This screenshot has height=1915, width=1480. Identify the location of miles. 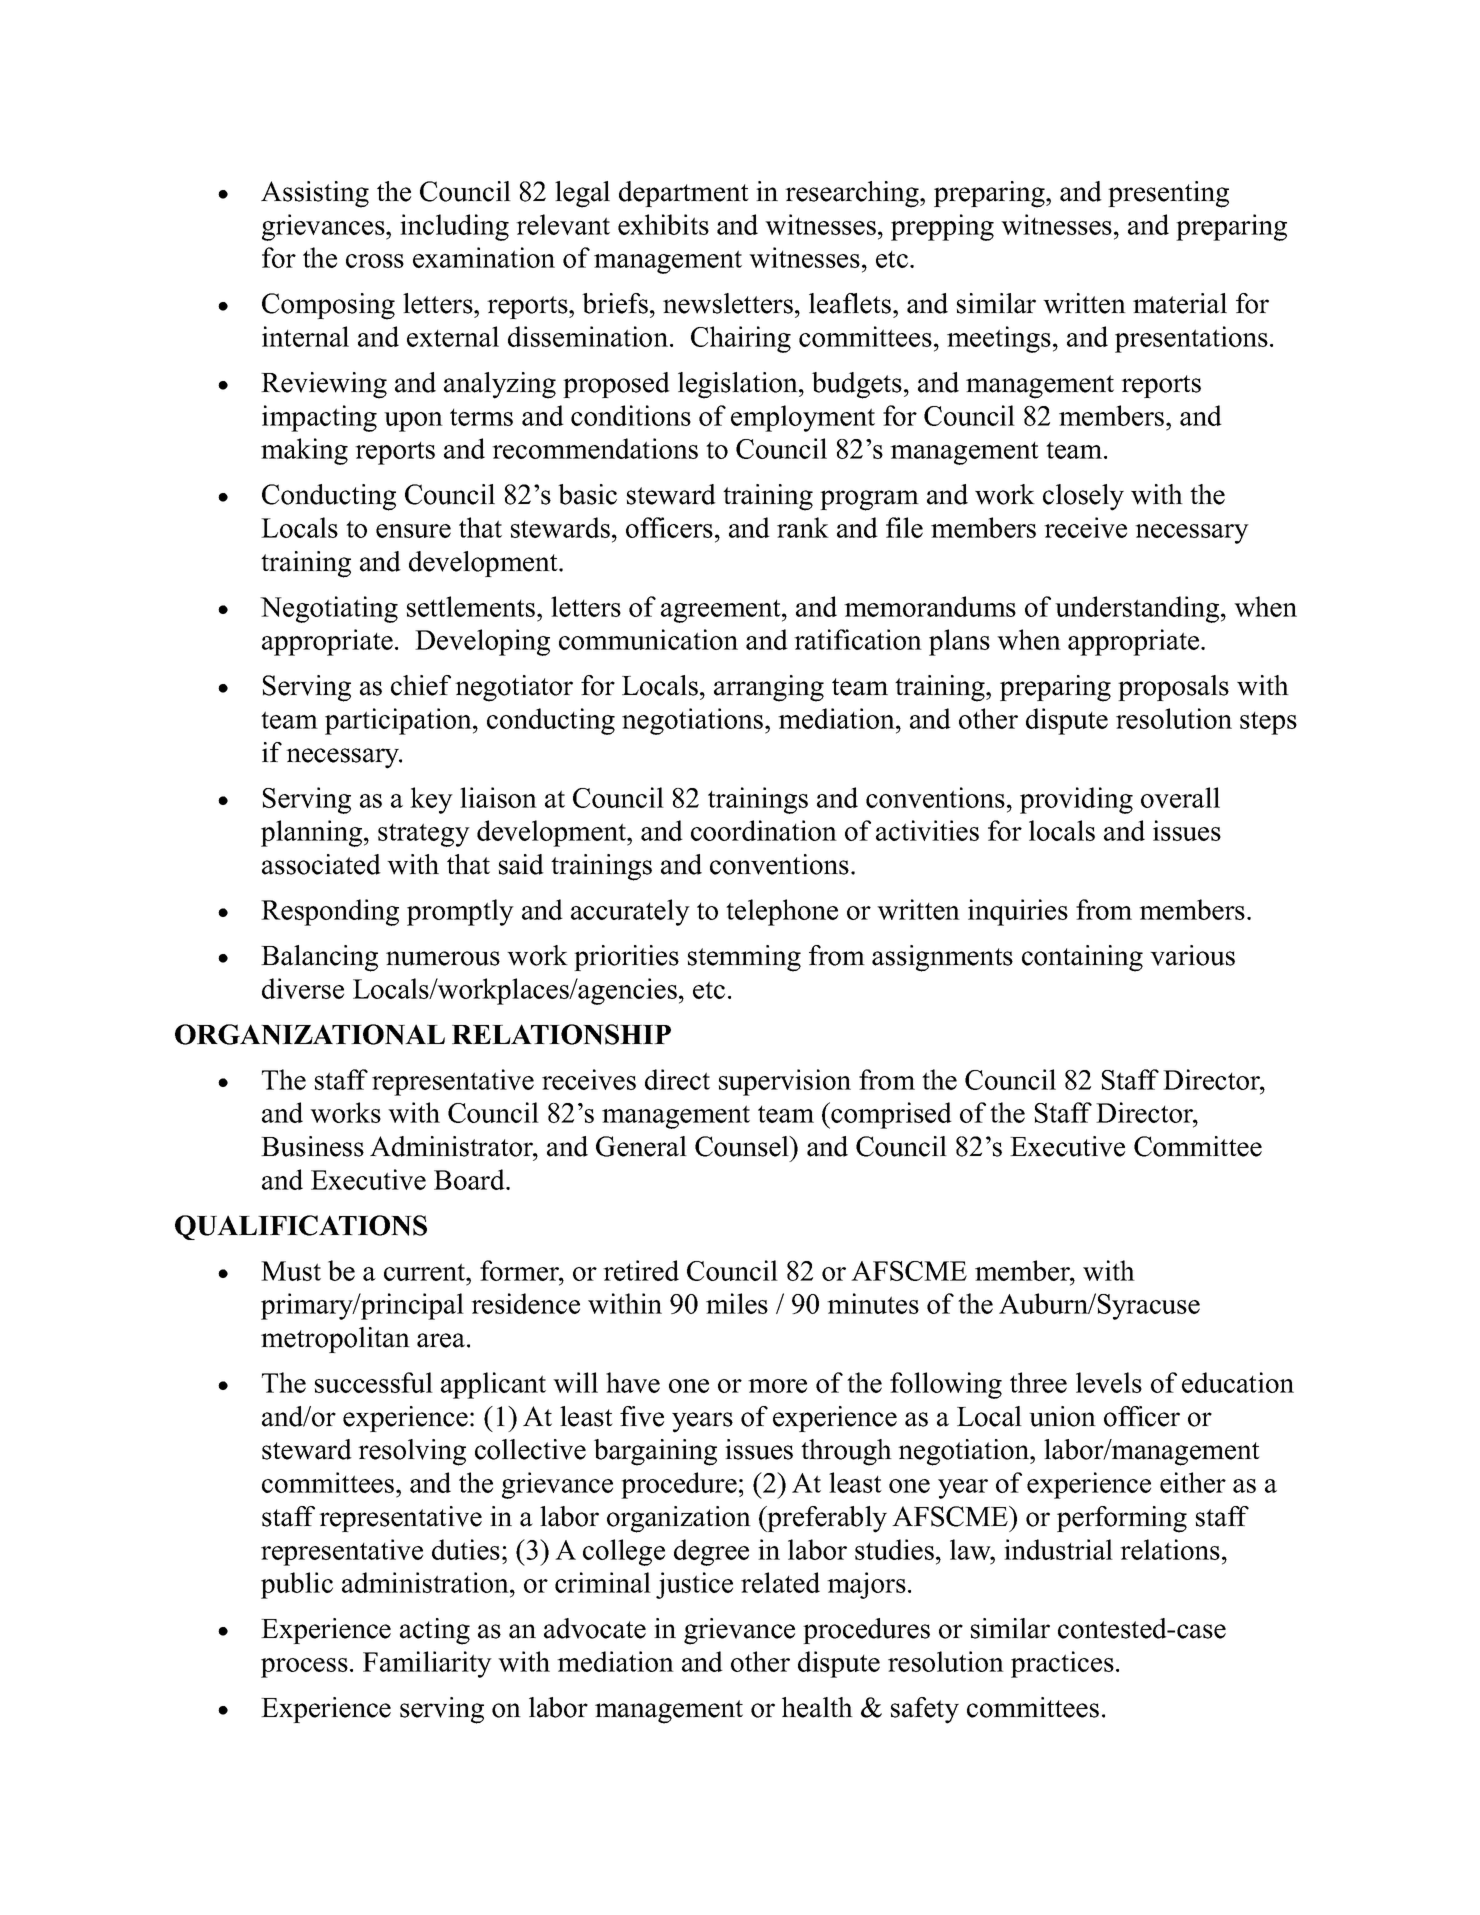
(737, 1303).
